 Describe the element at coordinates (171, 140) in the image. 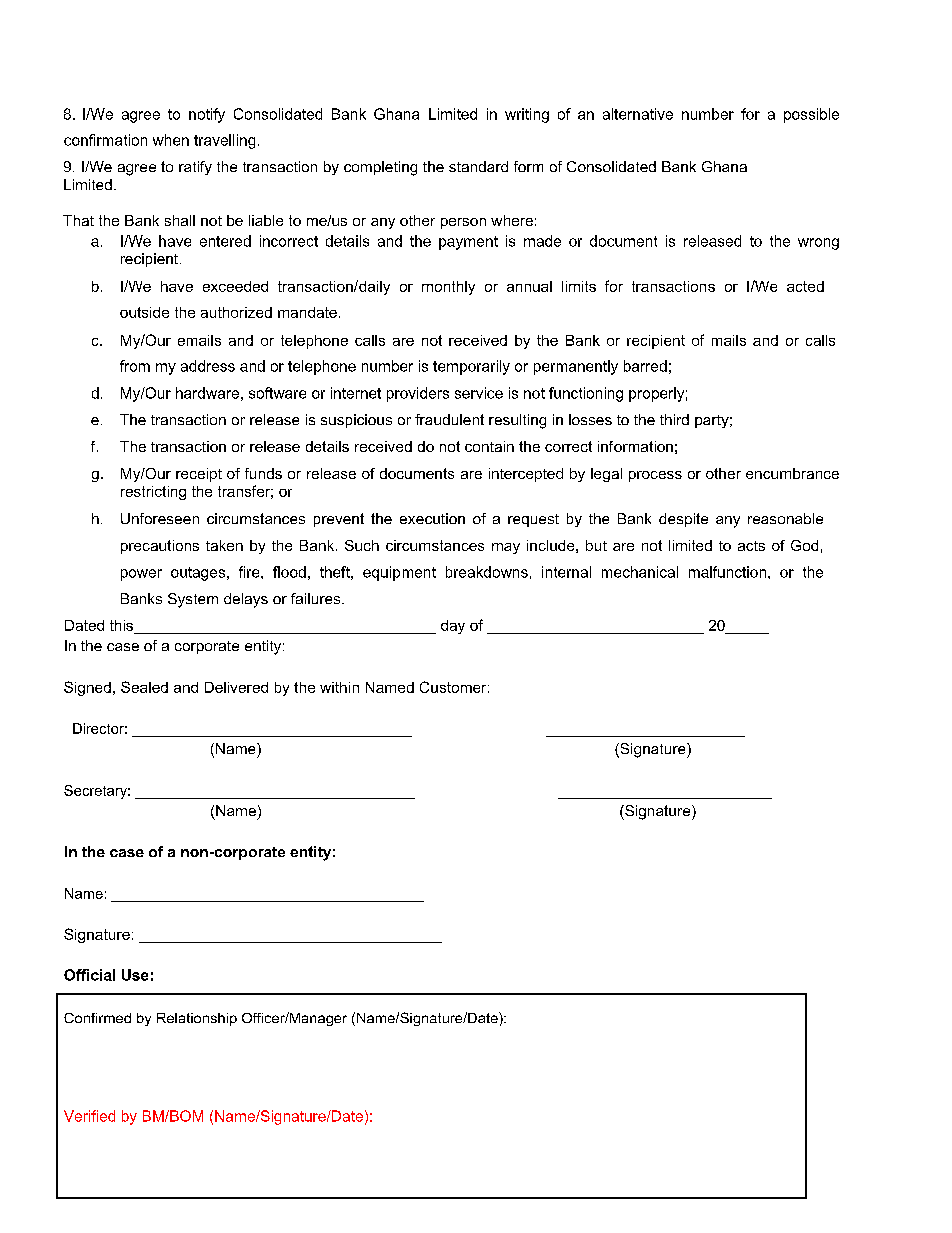

I see `when` at that location.
